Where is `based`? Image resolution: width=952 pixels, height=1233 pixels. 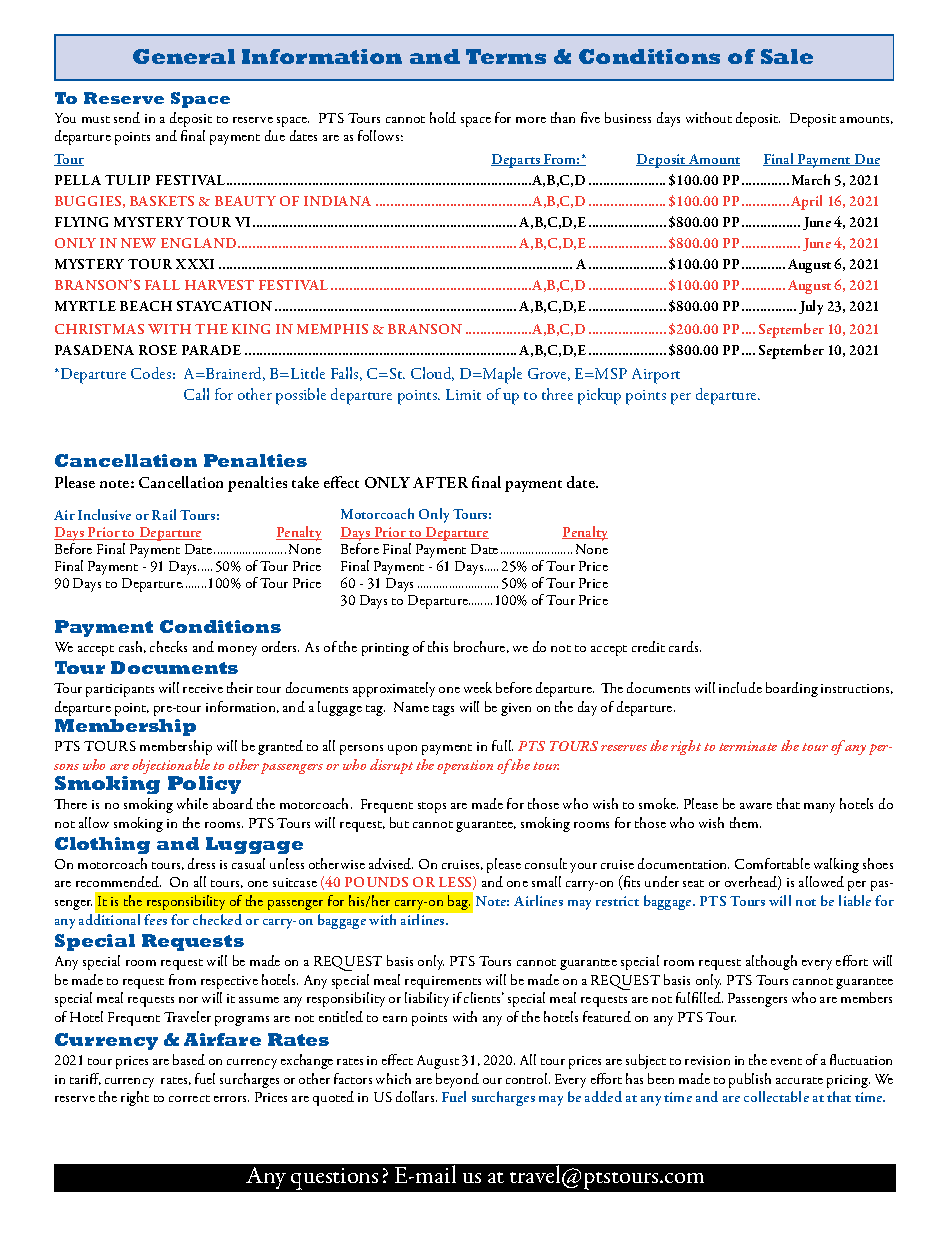 based is located at coordinates (189, 1059).
